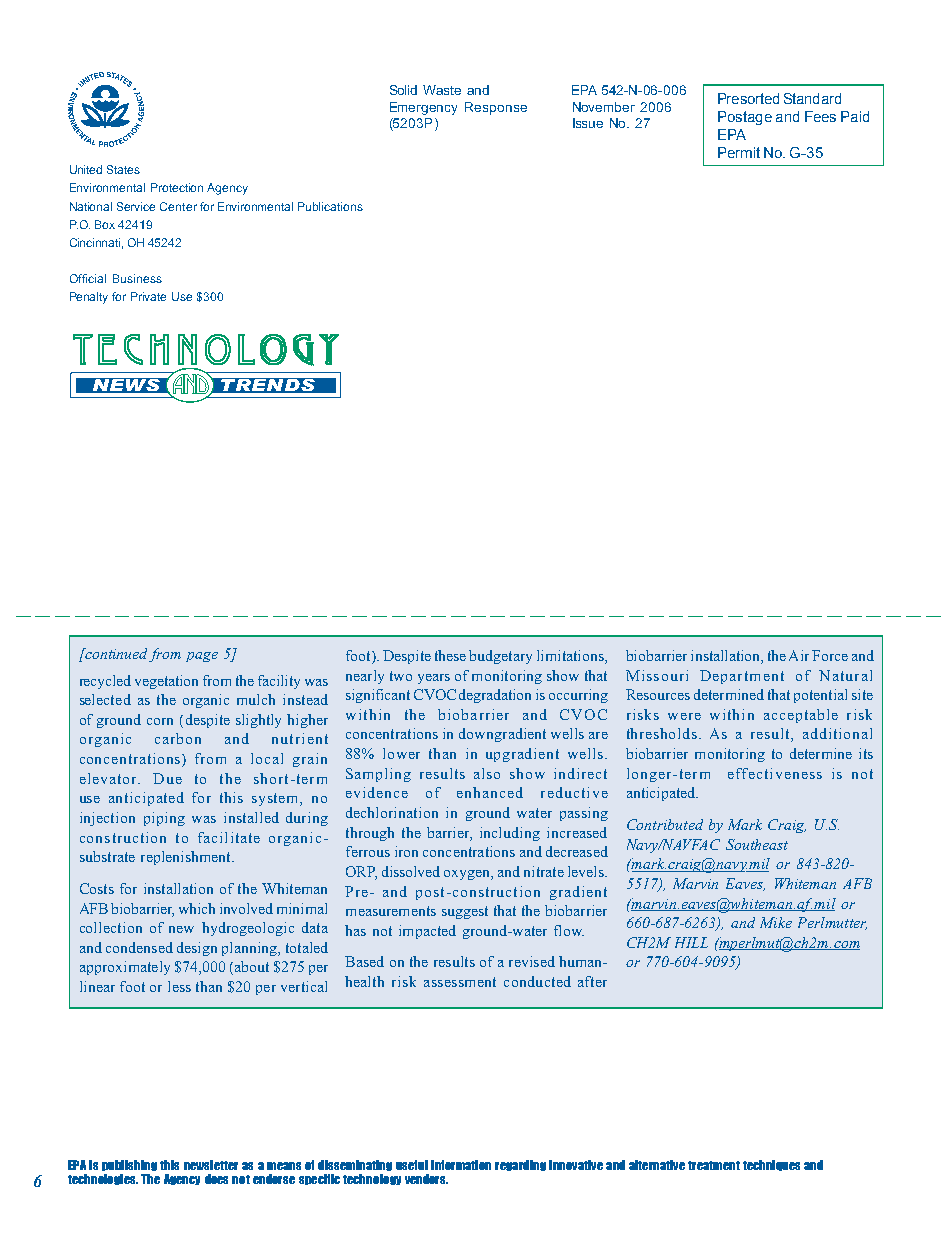 This image has height=1233, width=952. I want to click on Air, so click(799, 655).
